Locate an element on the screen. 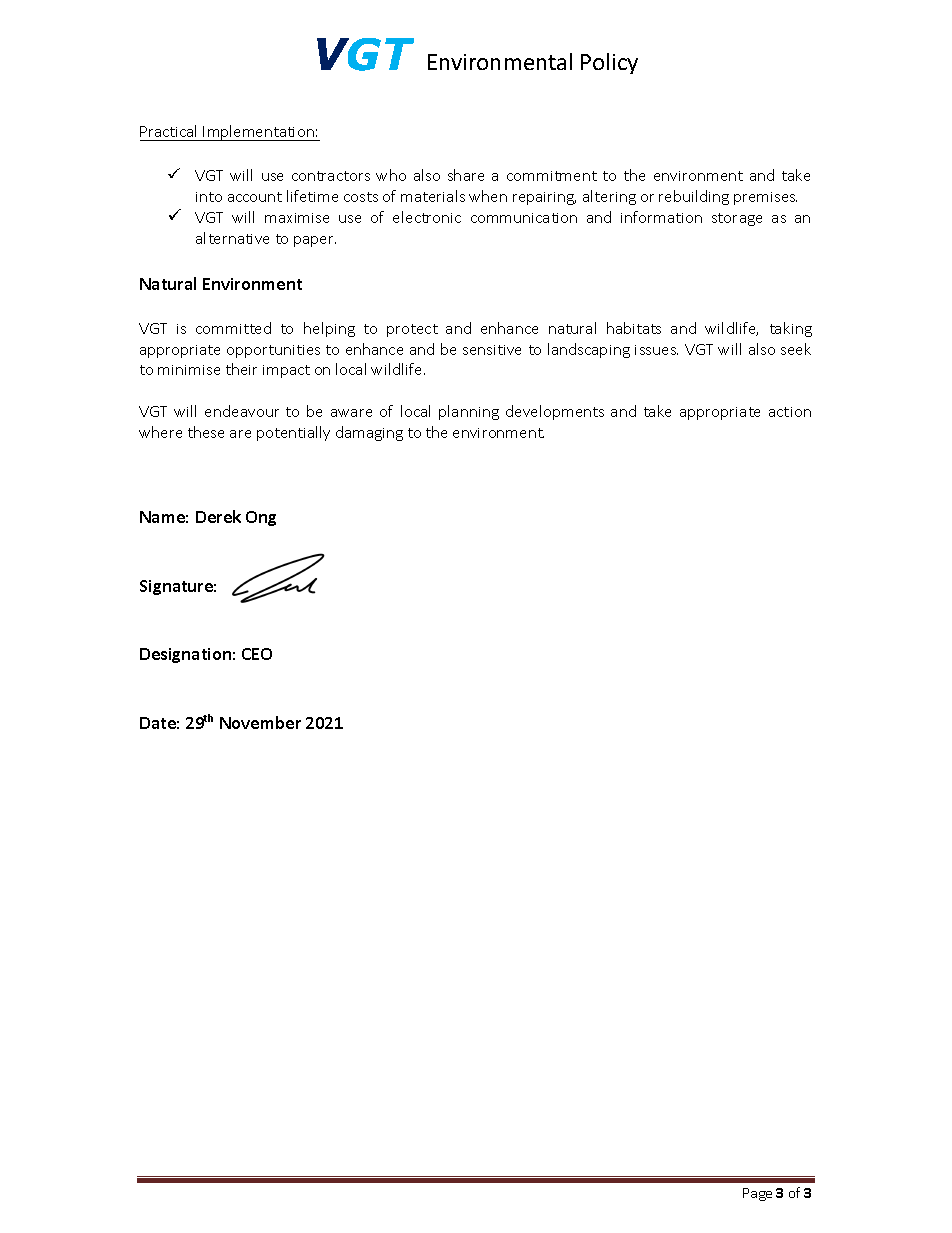 This screenshot has height=1233, width=952. Page is located at coordinates (757, 1194).
